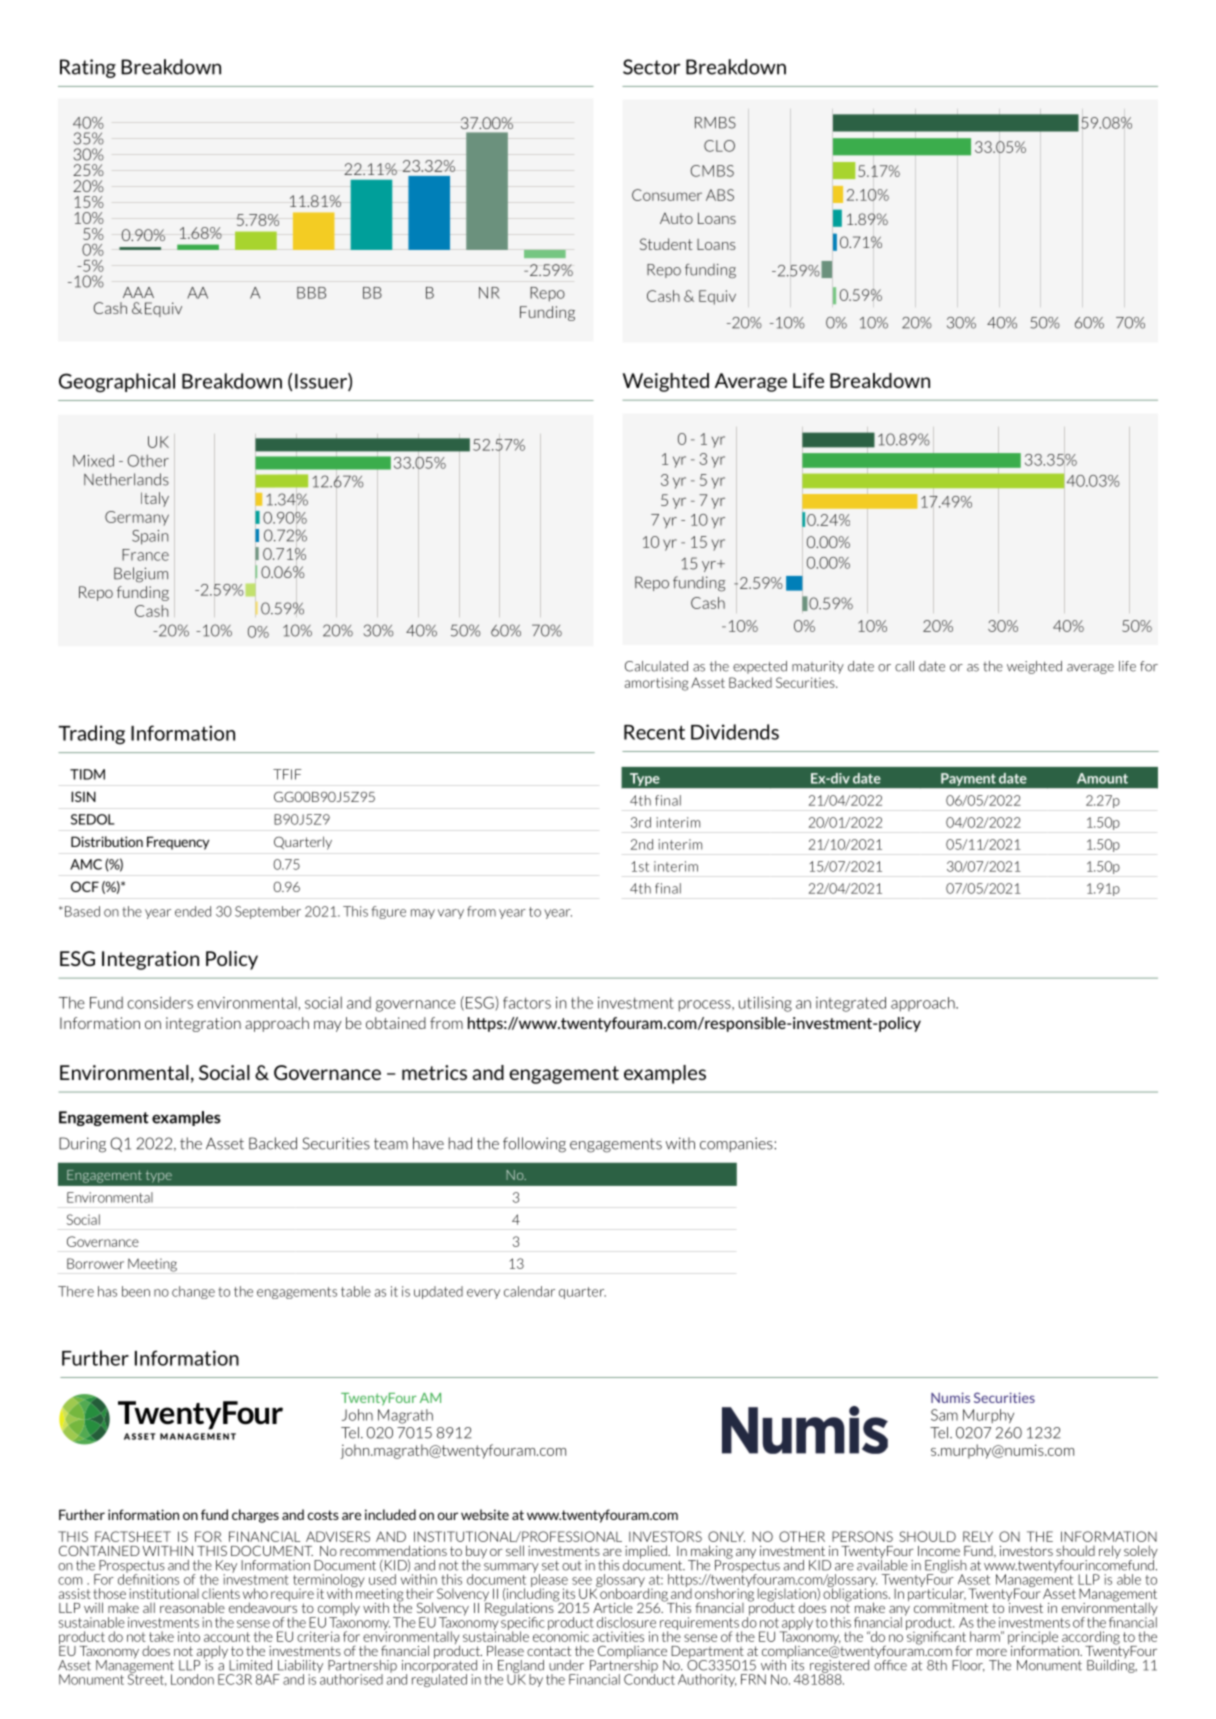  What do you see at coordinates (656, 666) in the screenshot?
I see `Calculated` at bounding box center [656, 666].
